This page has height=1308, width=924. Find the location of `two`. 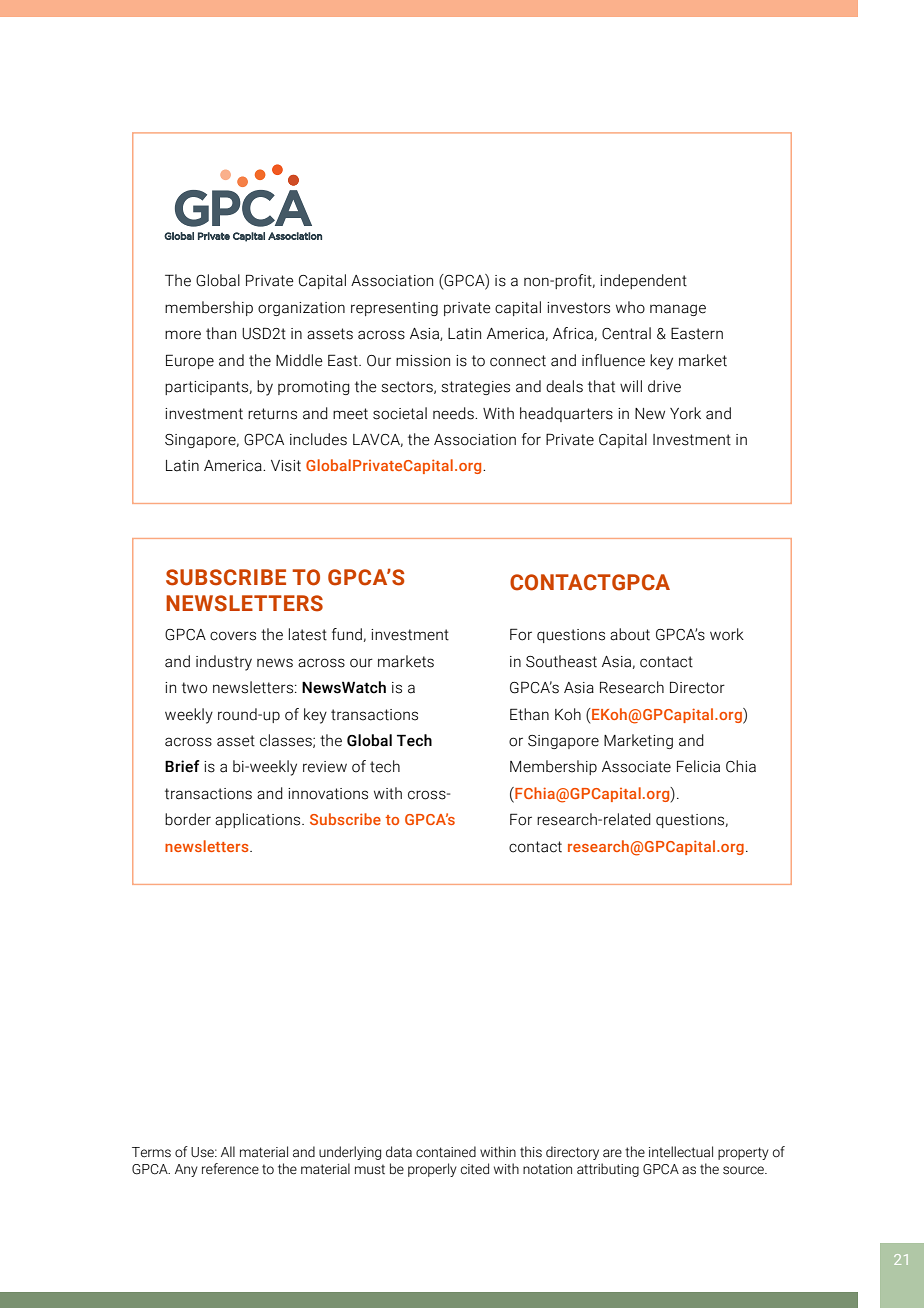

two is located at coordinates (194, 688).
